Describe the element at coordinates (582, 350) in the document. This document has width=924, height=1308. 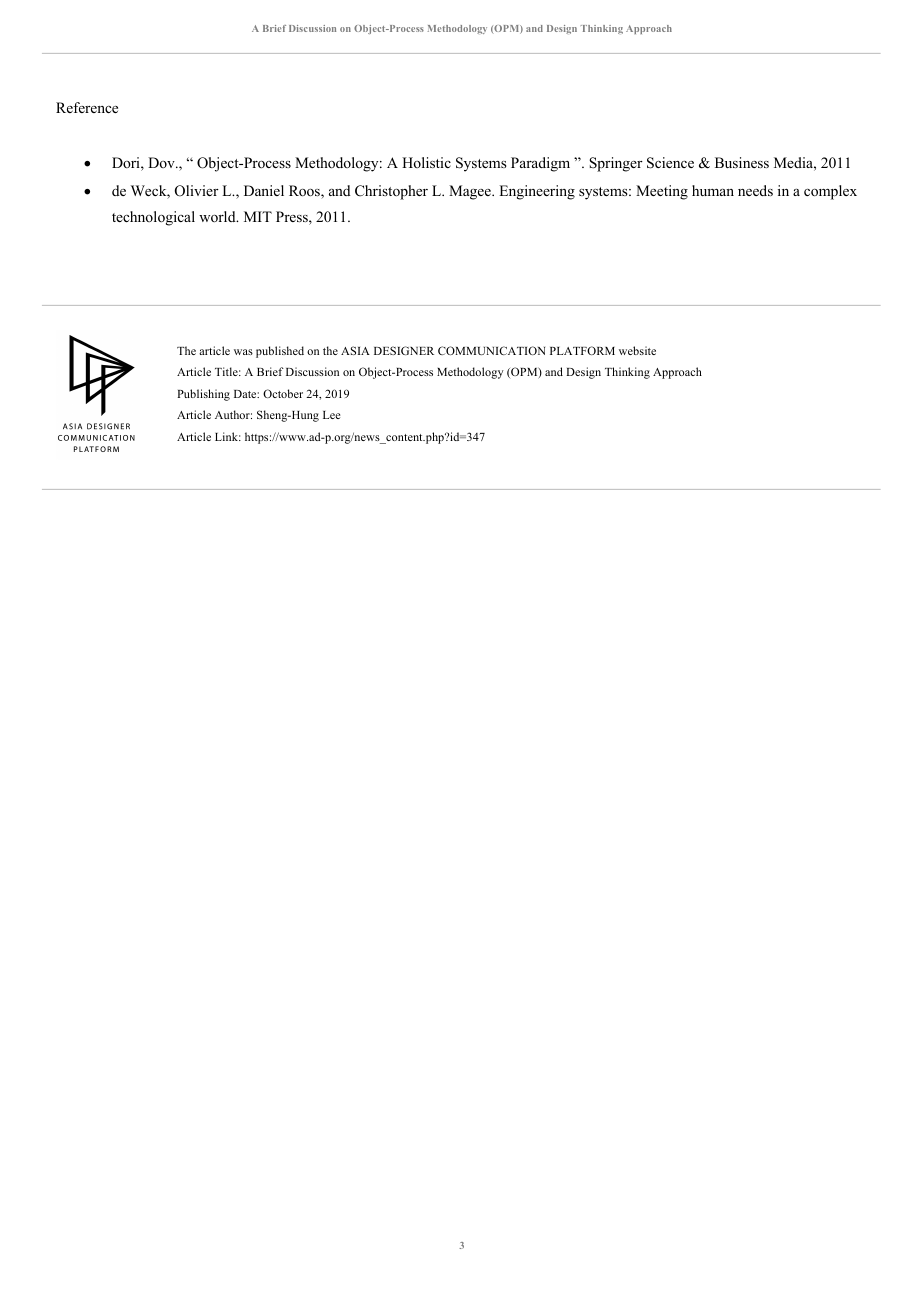
I see `PLATFORM` at that location.
